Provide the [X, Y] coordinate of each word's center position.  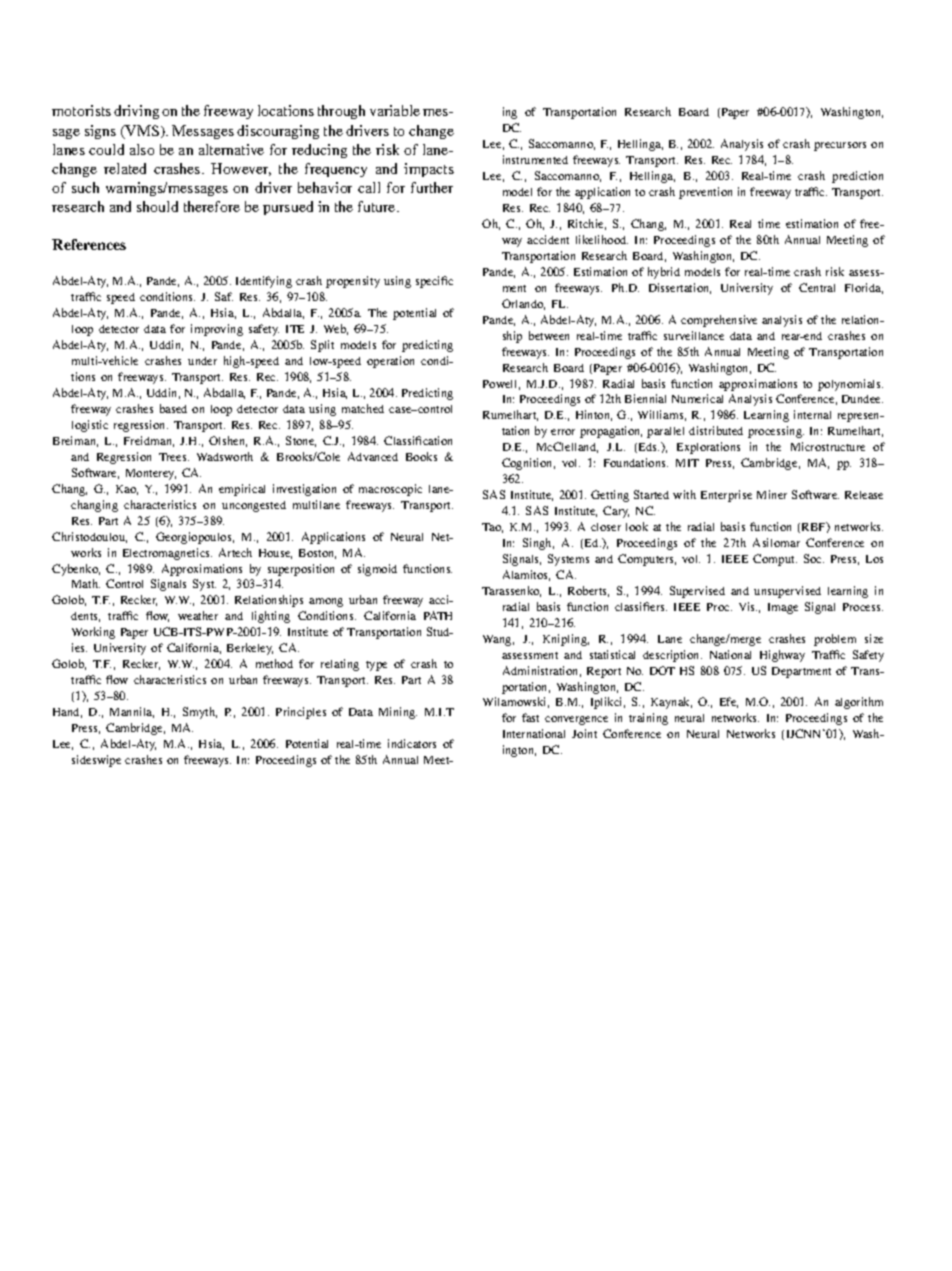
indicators [412, 743]
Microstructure [828, 446]
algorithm [859, 703]
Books [421, 456]
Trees [174, 457]
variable [395, 110]
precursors [840, 146]
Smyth [200, 713]
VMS [142, 132]
